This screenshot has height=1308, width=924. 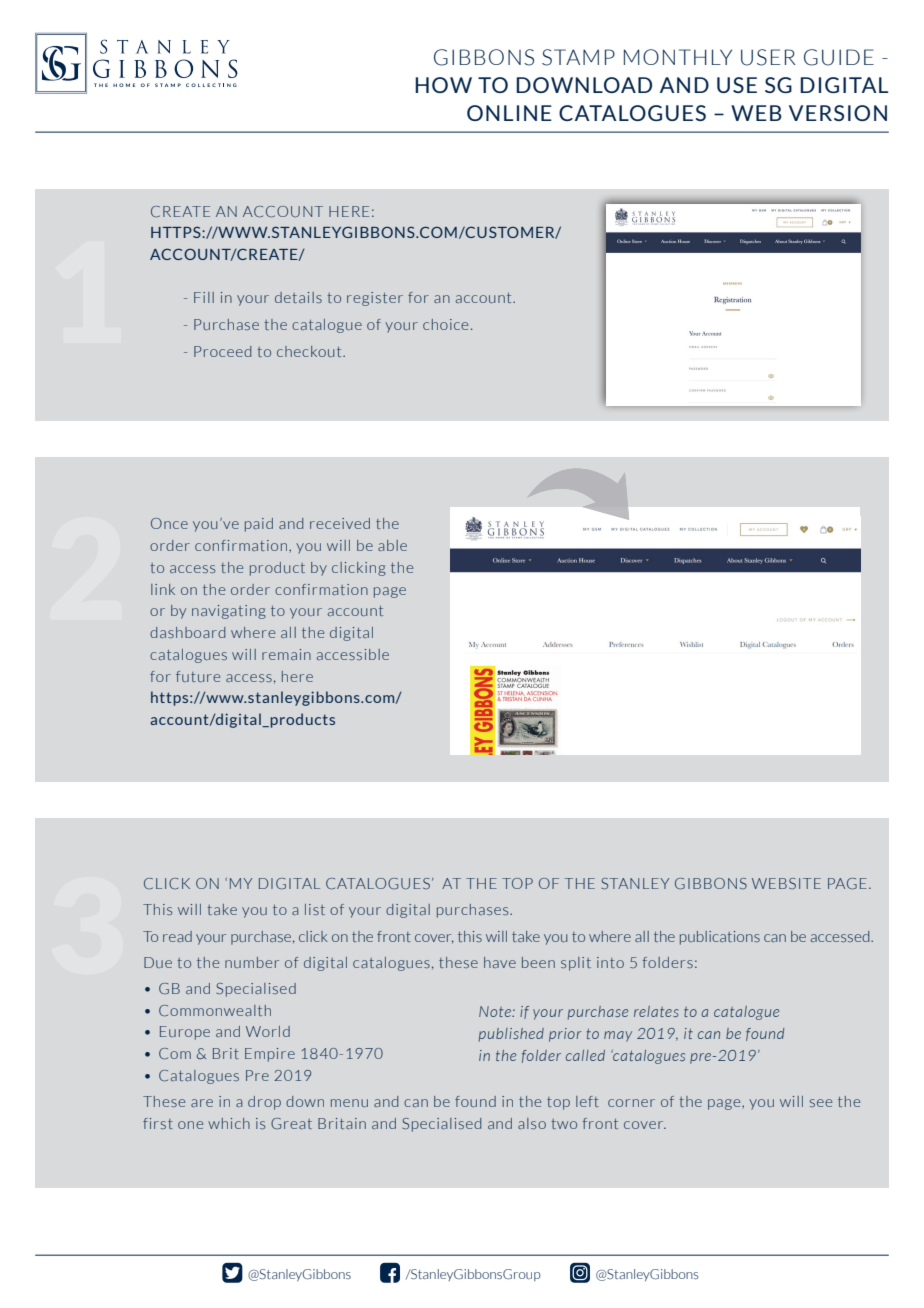 I want to click on see, so click(x=821, y=1103).
